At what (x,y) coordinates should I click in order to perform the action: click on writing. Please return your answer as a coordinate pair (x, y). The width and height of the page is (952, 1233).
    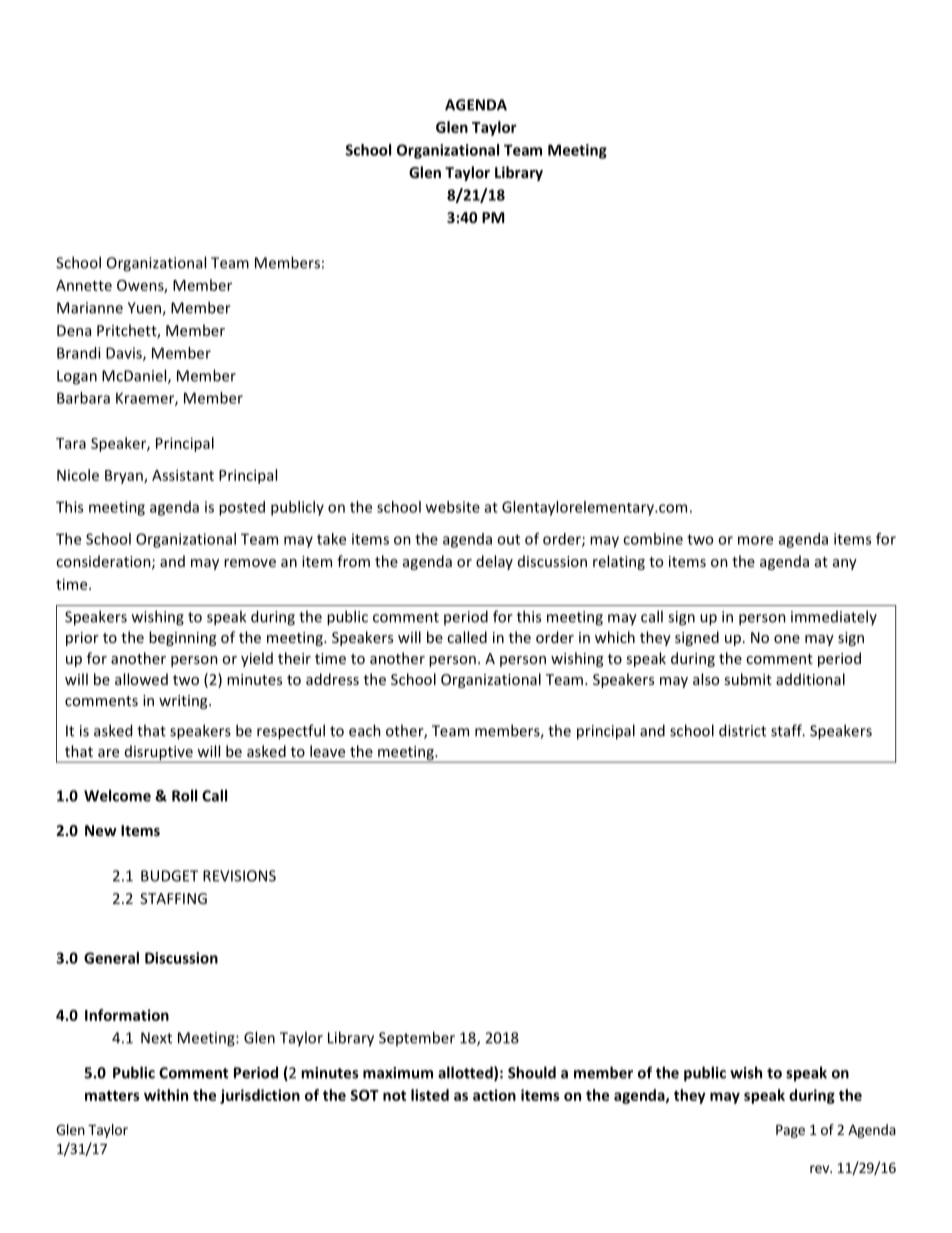
    Looking at the image, I should click on (184, 702).
